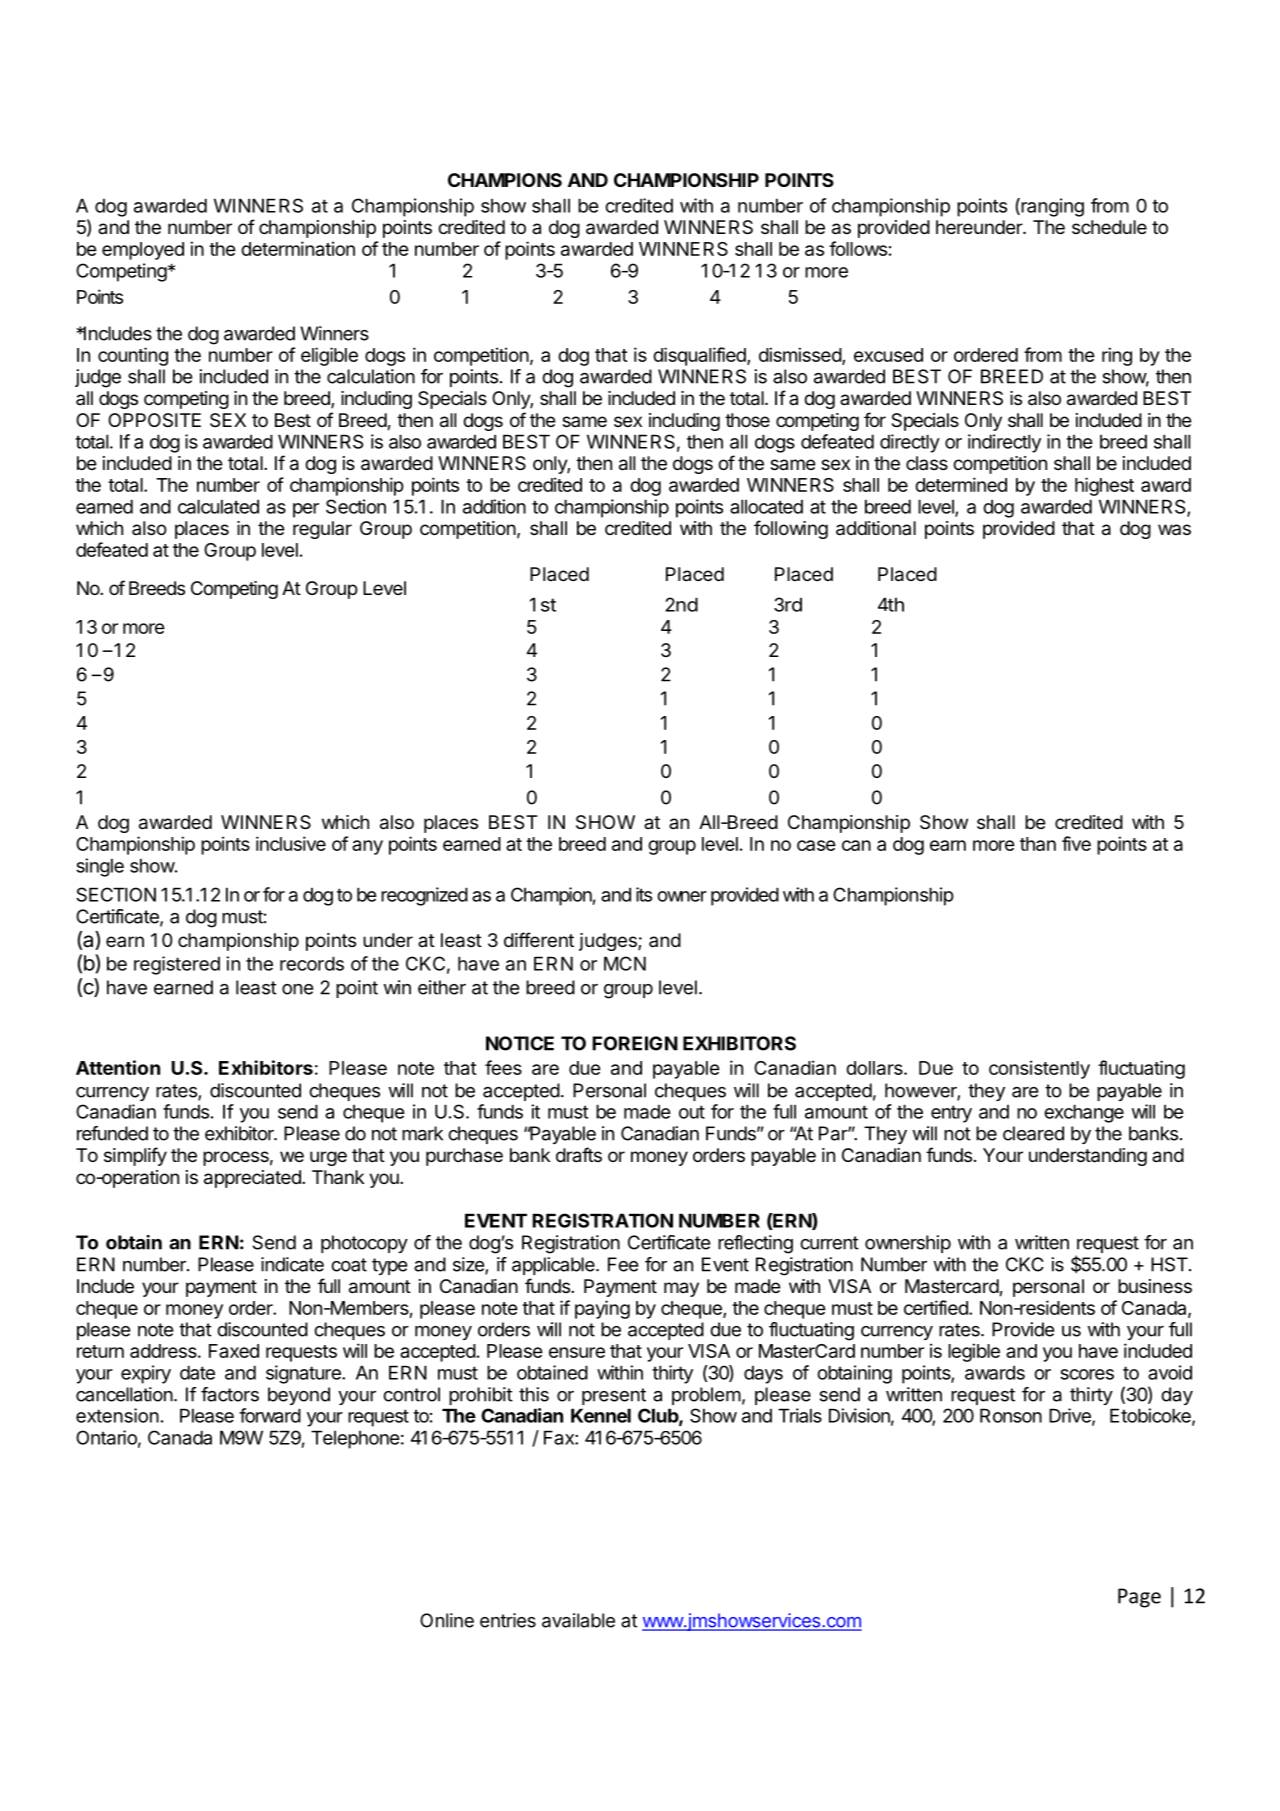 This image has width=1280, height=1811. Describe the element at coordinates (1051, 207) in the image. I see `ranging` at that location.
